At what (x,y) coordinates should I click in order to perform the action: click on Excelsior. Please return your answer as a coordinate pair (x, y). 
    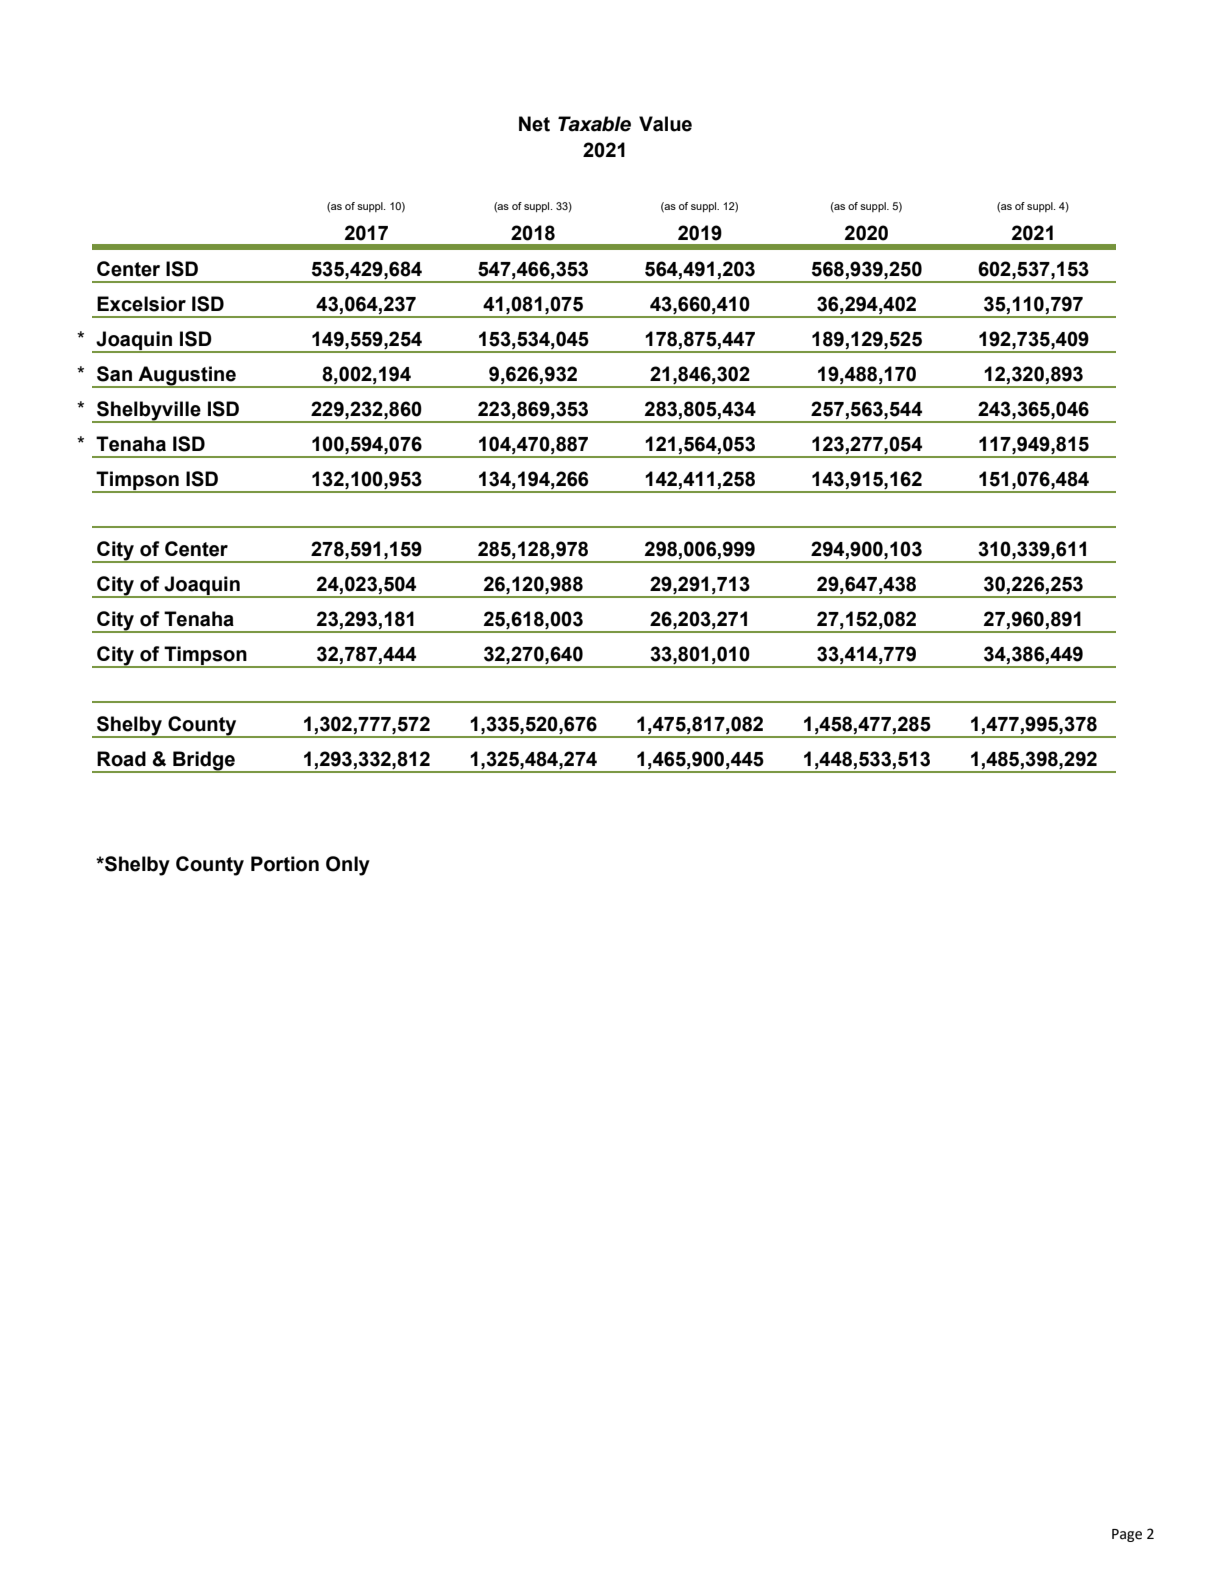
    Looking at the image, I should click on (141, 304).
